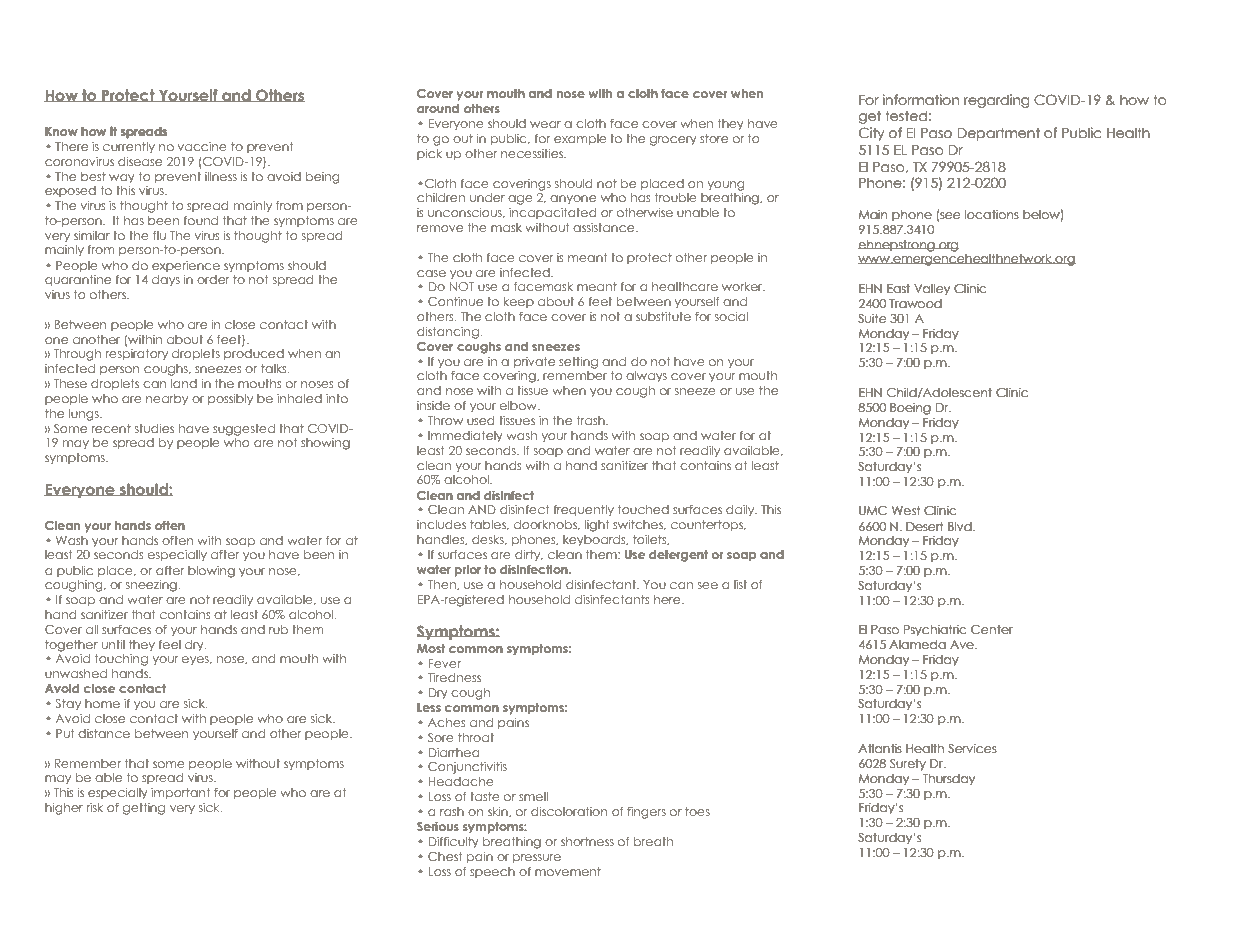 Image resolution: width=1233 pixels, height=952 pixels. What do you see at coordinates (873, 510) in the screenshot?
I see `UMC` at bounding box center [873, 510].
